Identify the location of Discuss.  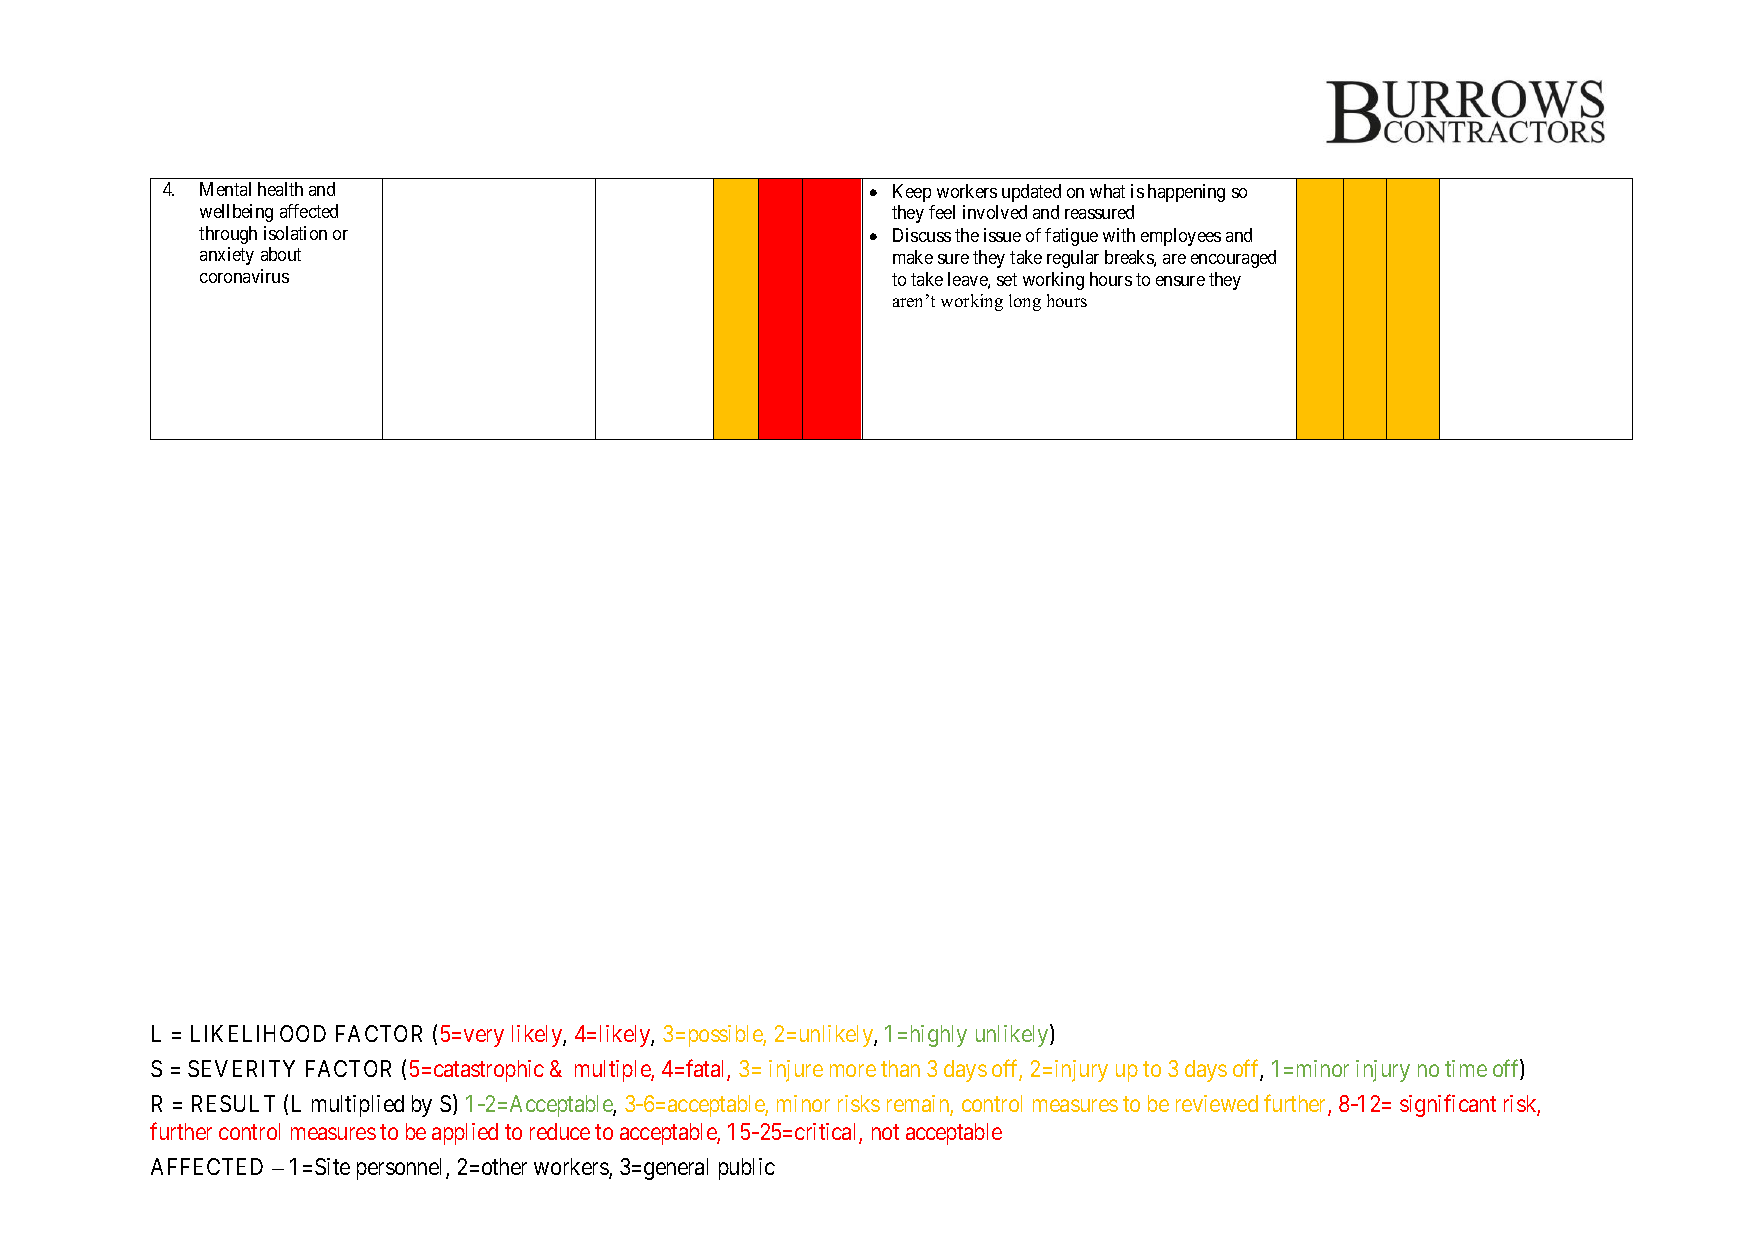
(922, 235).
